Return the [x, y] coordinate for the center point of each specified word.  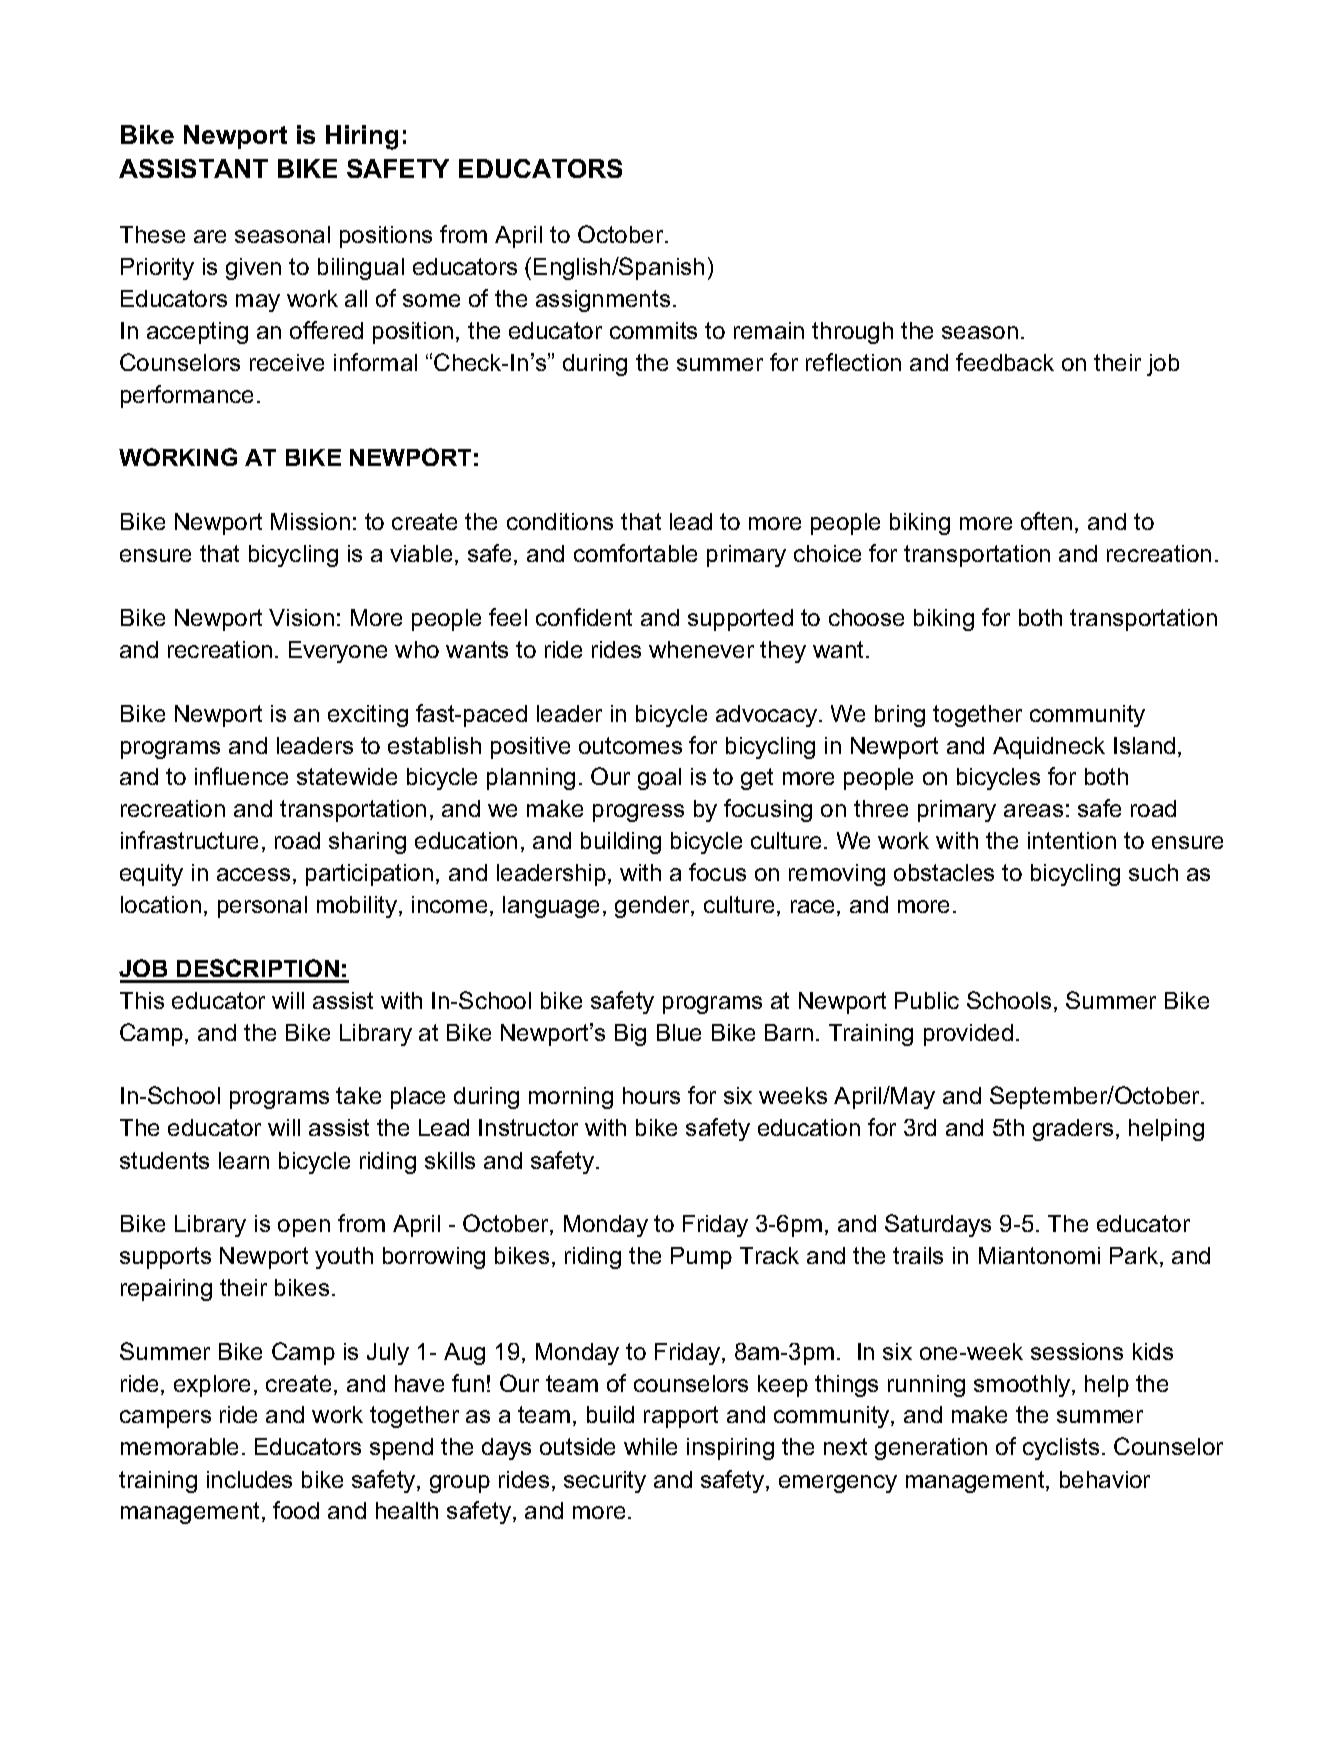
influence [241, 776]
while [650, 1446]
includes [249, 1479]
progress [638, 813]
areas [1033, 810]
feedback [1005, 362]
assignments [603, 301]
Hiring [362, 137]
